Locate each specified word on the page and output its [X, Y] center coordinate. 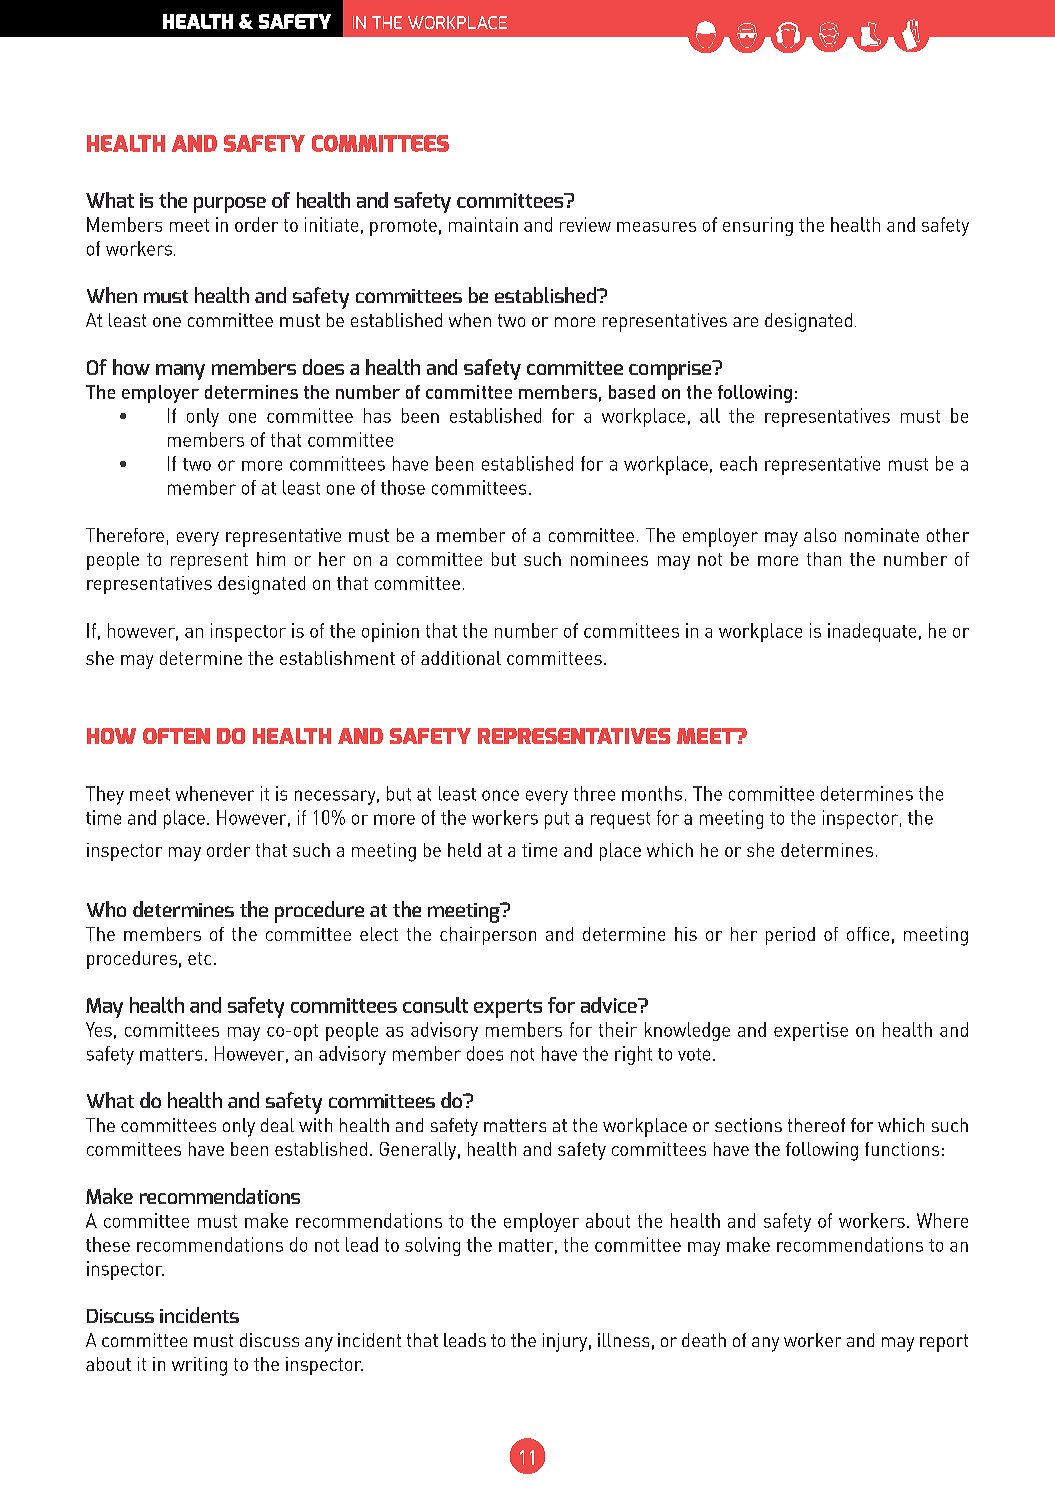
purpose [230, 205]
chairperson [488, 936]
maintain [483, 224]
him [271, 559]
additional [461, 658]
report [944, 1343]
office [868, 934]
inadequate [872, 632]
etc [199, 958]
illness [623, 1340]
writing [199, 1366]
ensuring [758, 226]
